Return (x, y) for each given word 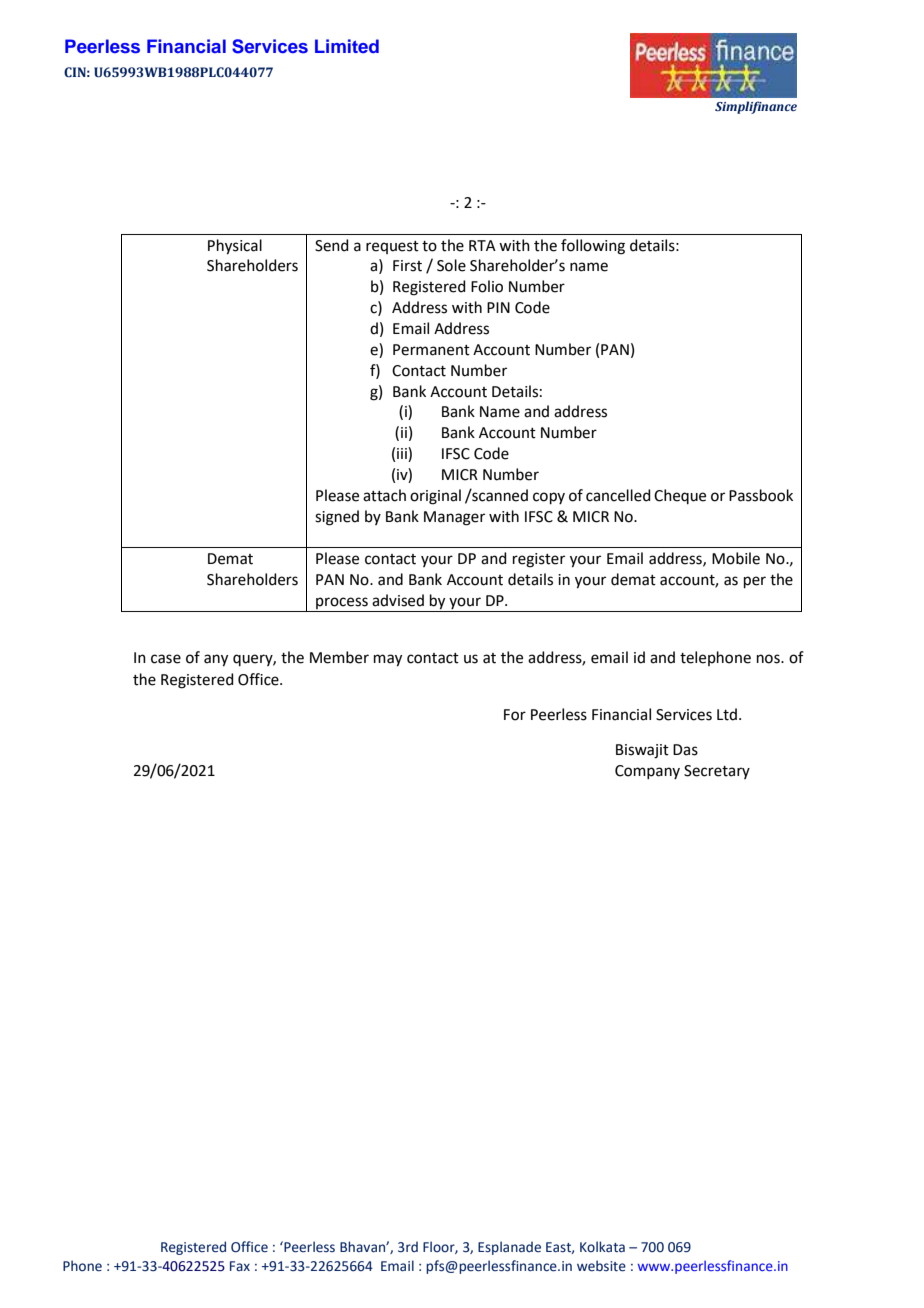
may (388, 660)
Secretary (717, 772)
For (515, 715)
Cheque (680, 496)
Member (339, 657)
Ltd (727, 714)
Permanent (431, 350)
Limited (347, 46)
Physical (235, 247)
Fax (240, 1266)
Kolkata (602, 1246)
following (593, 247)
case (166, 659)
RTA (482, 245)
